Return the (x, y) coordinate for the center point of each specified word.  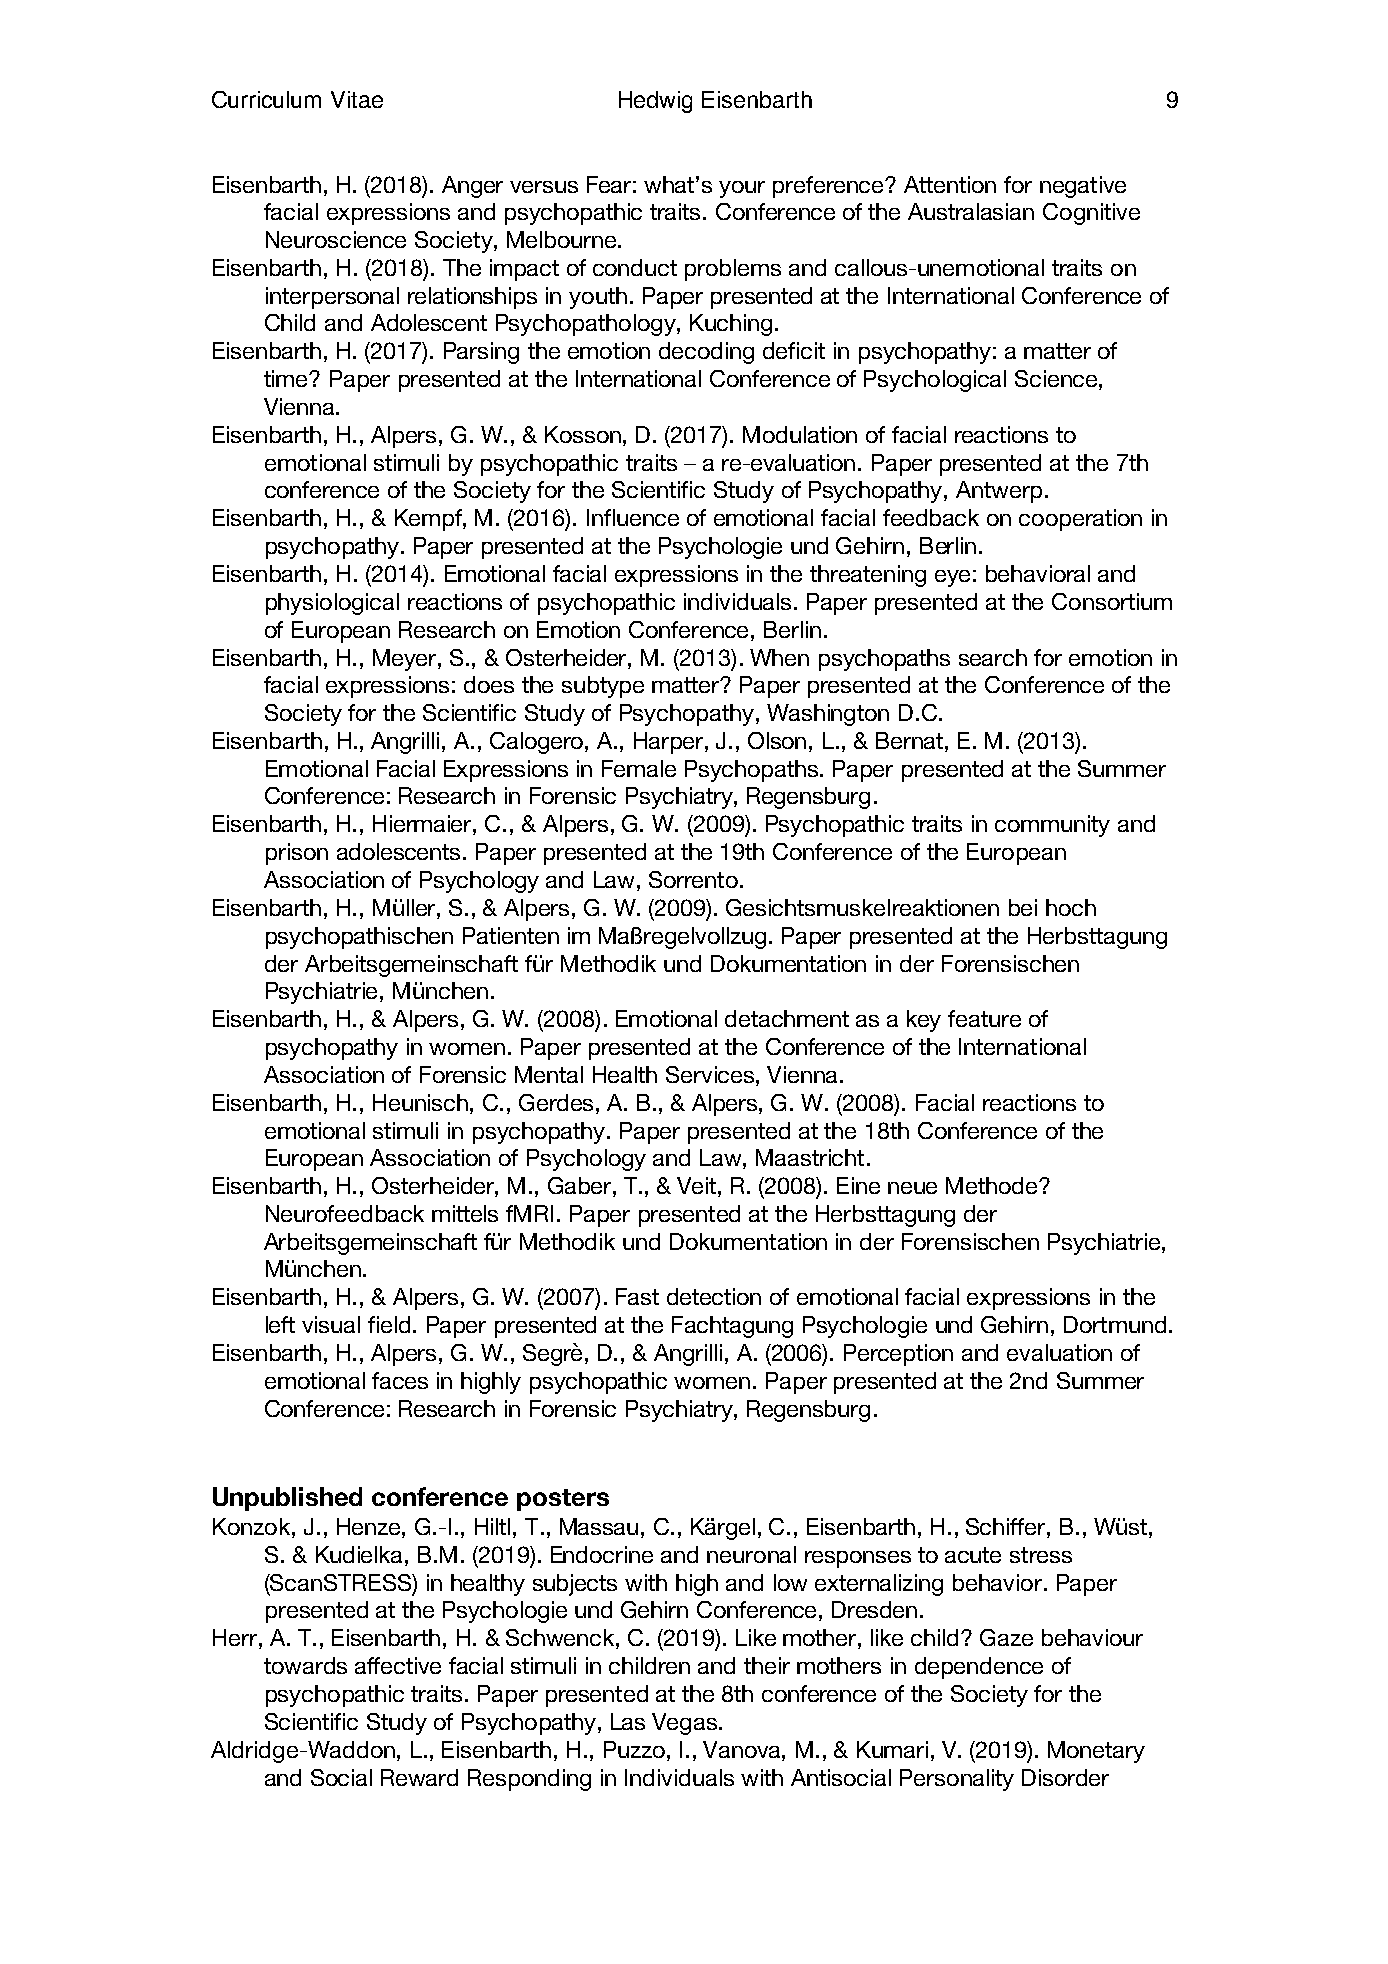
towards (305, 1665)
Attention (950, 184)
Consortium (1112, 601)
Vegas (684, 1724)
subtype (603, 687)
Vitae (357, 99)
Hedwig (655, 102)
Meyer (406, 660)
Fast (637, 1296)
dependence (979, 1668)
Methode (993, 1185)
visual (331, 1324)
